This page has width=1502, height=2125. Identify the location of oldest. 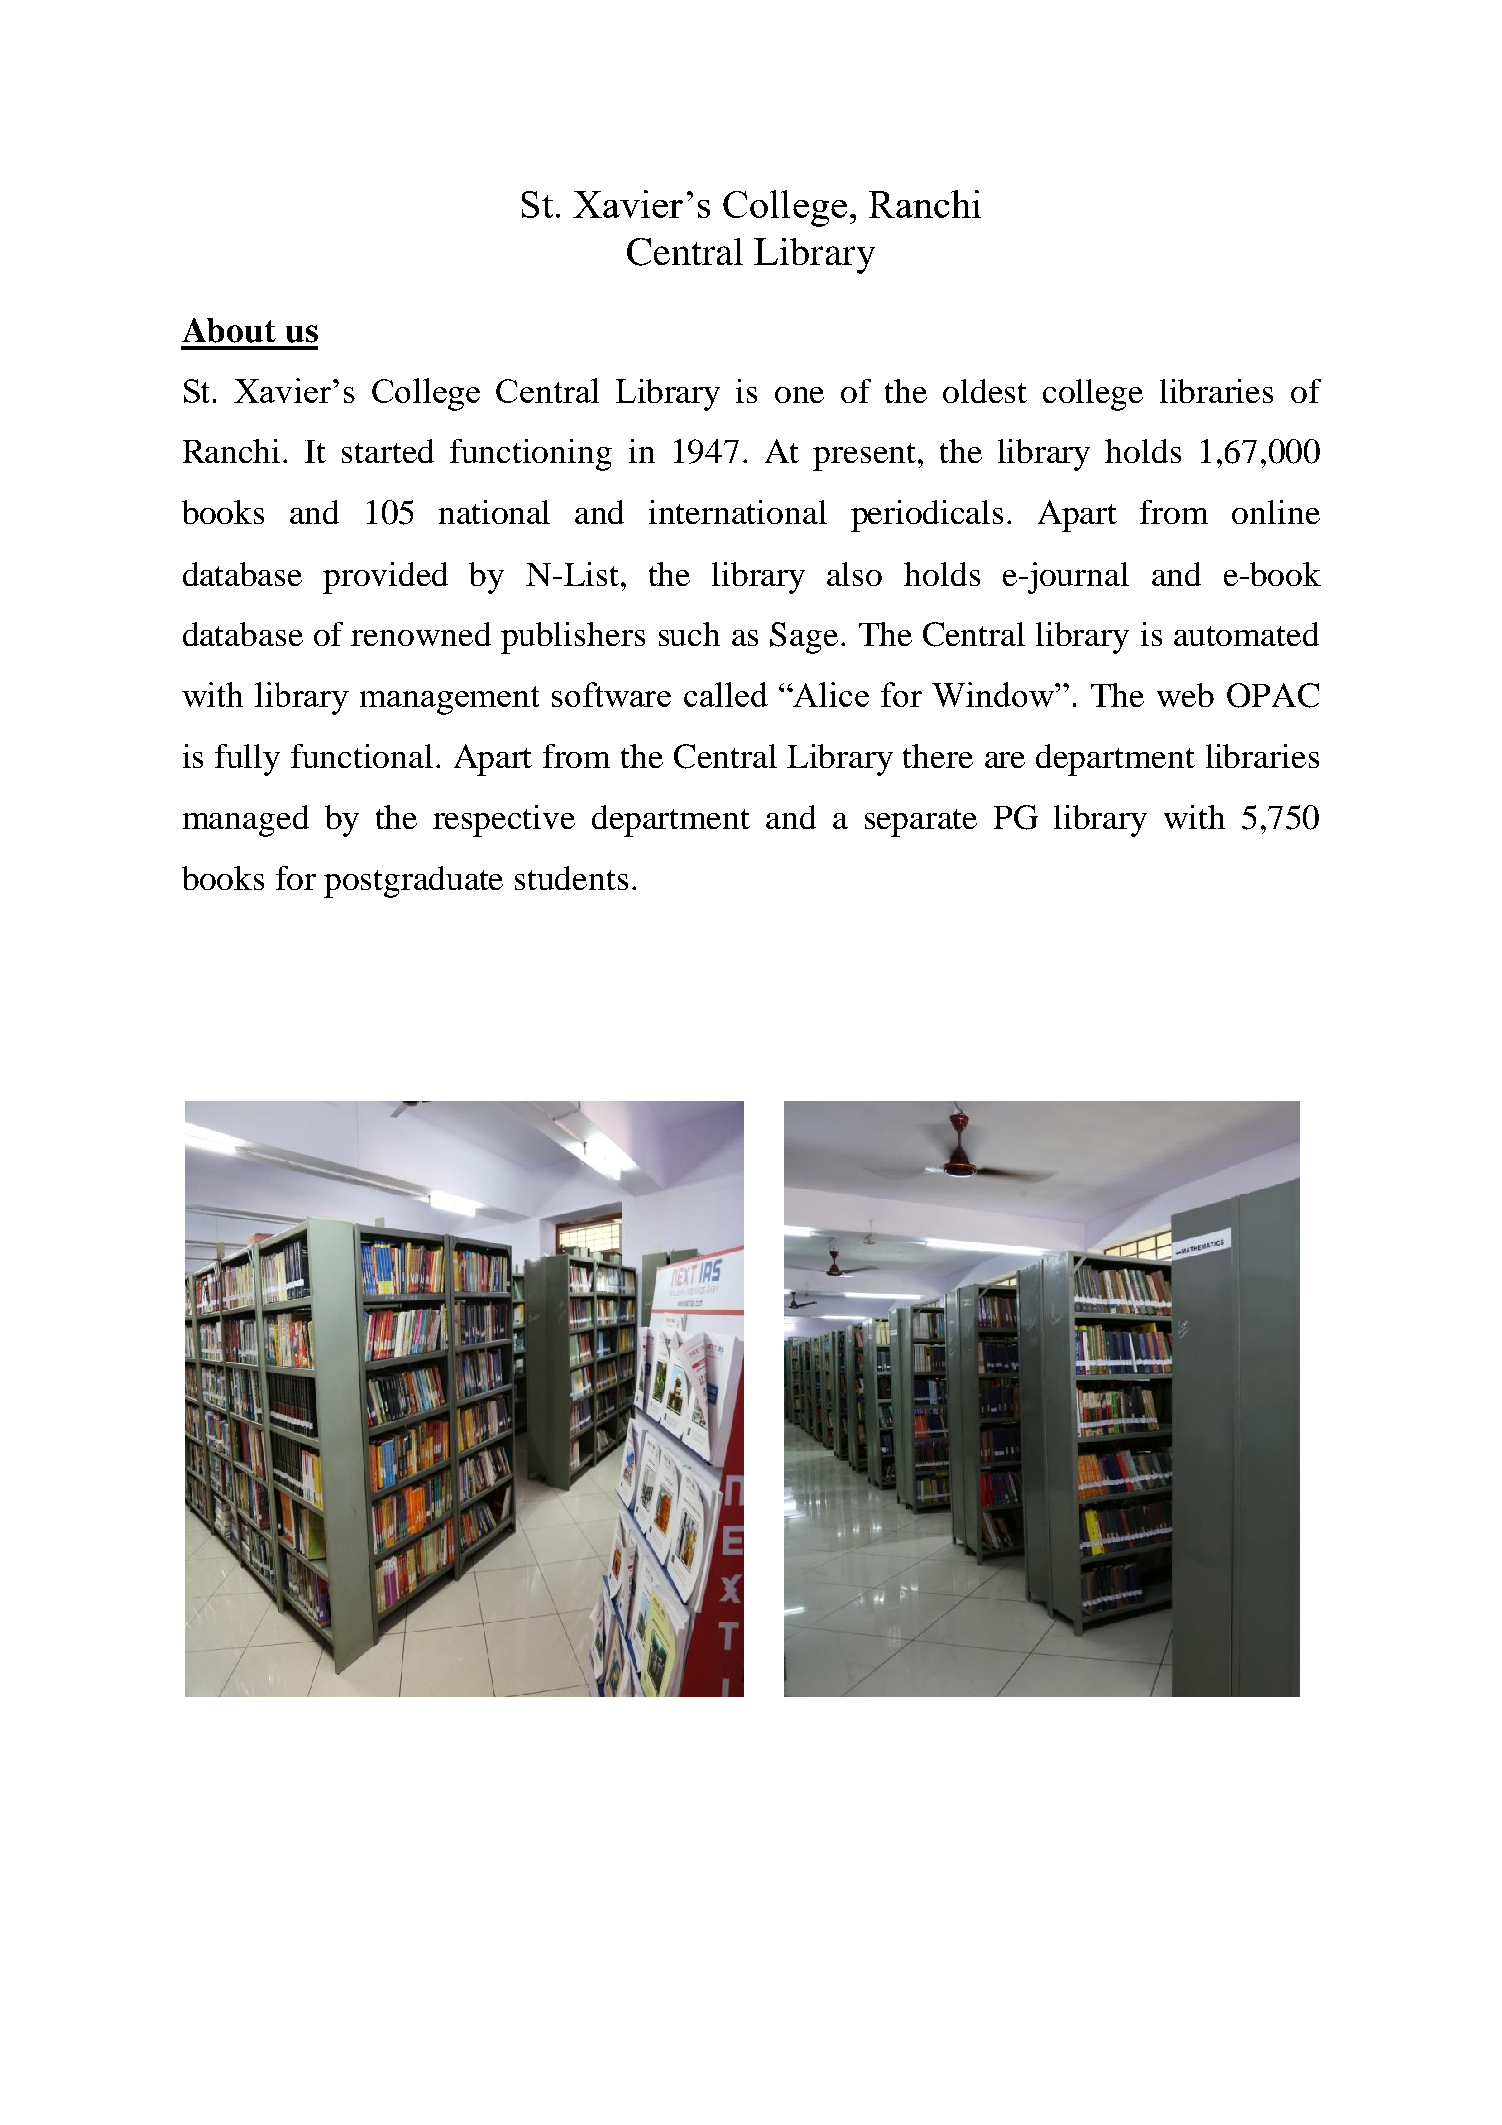
(985, 391).
